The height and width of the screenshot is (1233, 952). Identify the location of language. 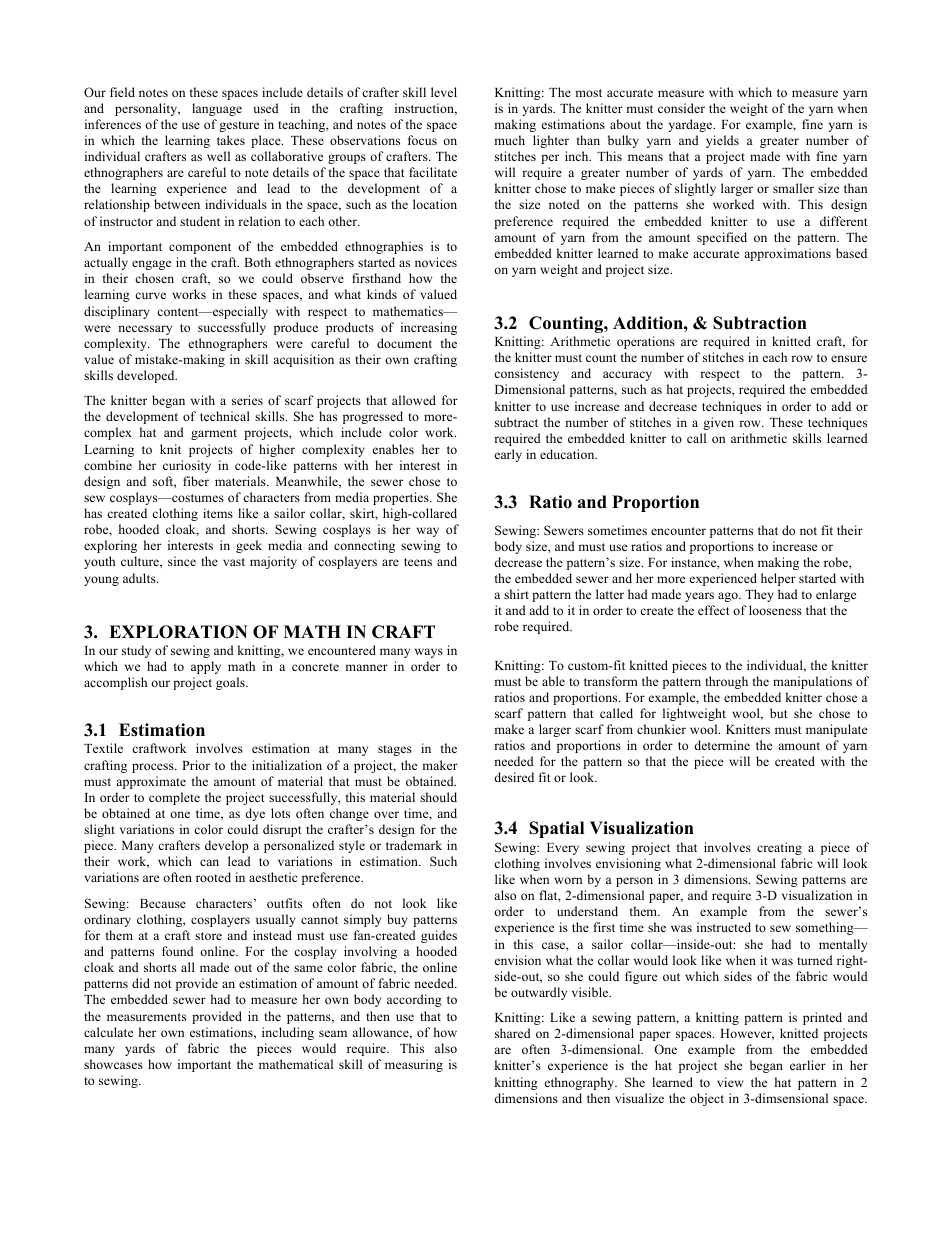
(217, 109).
